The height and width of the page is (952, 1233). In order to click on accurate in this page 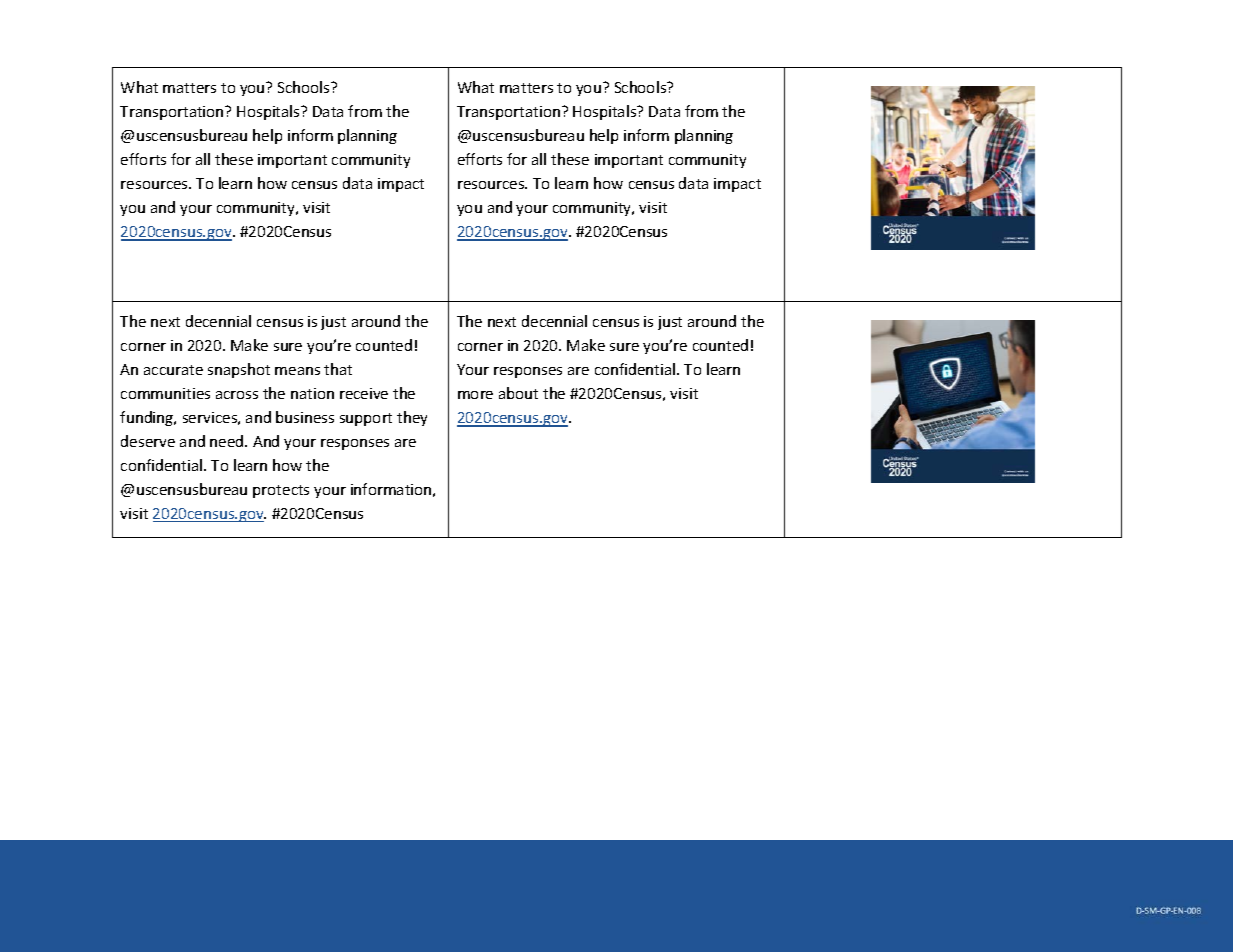, I will do `click(173, 370)`.
